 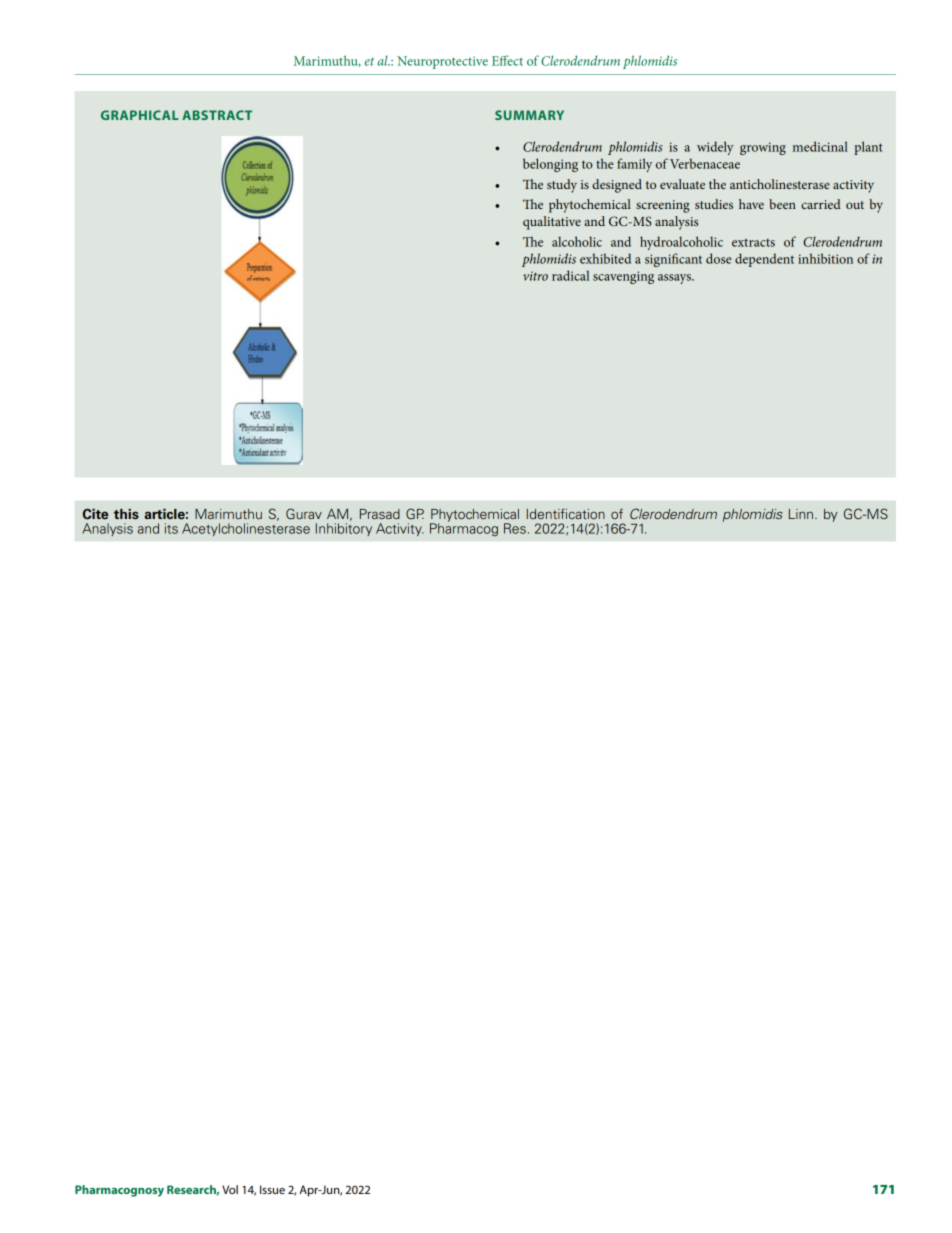 What do you see at coordinates (217, 115) in the page?
I see `ABSTRACT` at bounding box center [217, 115].
